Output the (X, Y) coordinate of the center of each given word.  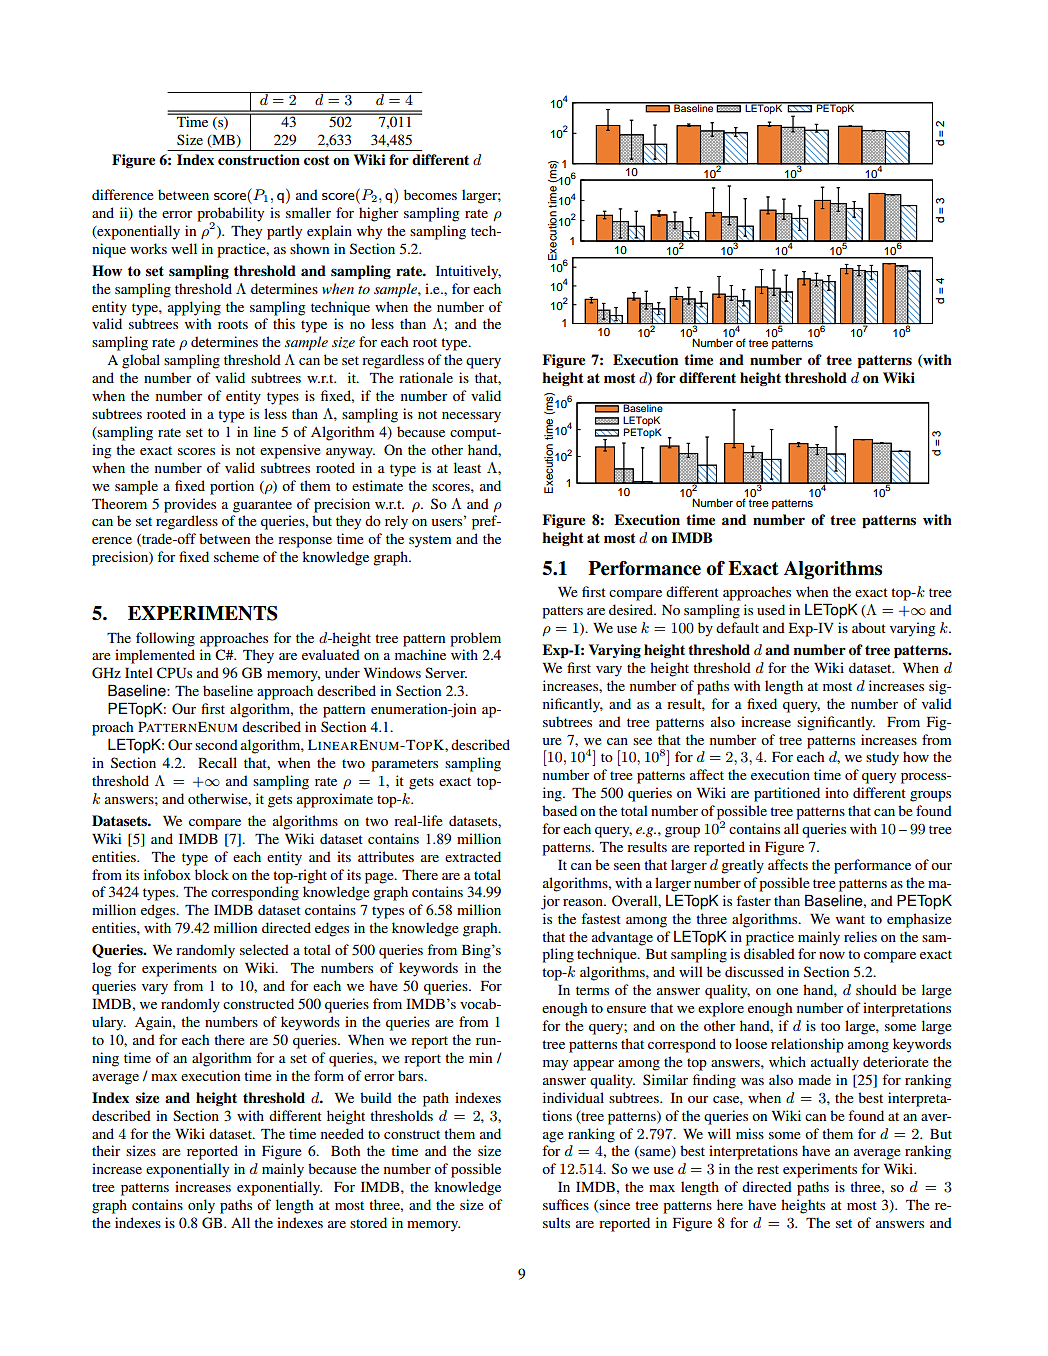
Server (446, 672)
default (737, 627)
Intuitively (468, 272)
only (201, 1206)
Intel (139, 672)
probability (230, 215)
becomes (430, 194)
